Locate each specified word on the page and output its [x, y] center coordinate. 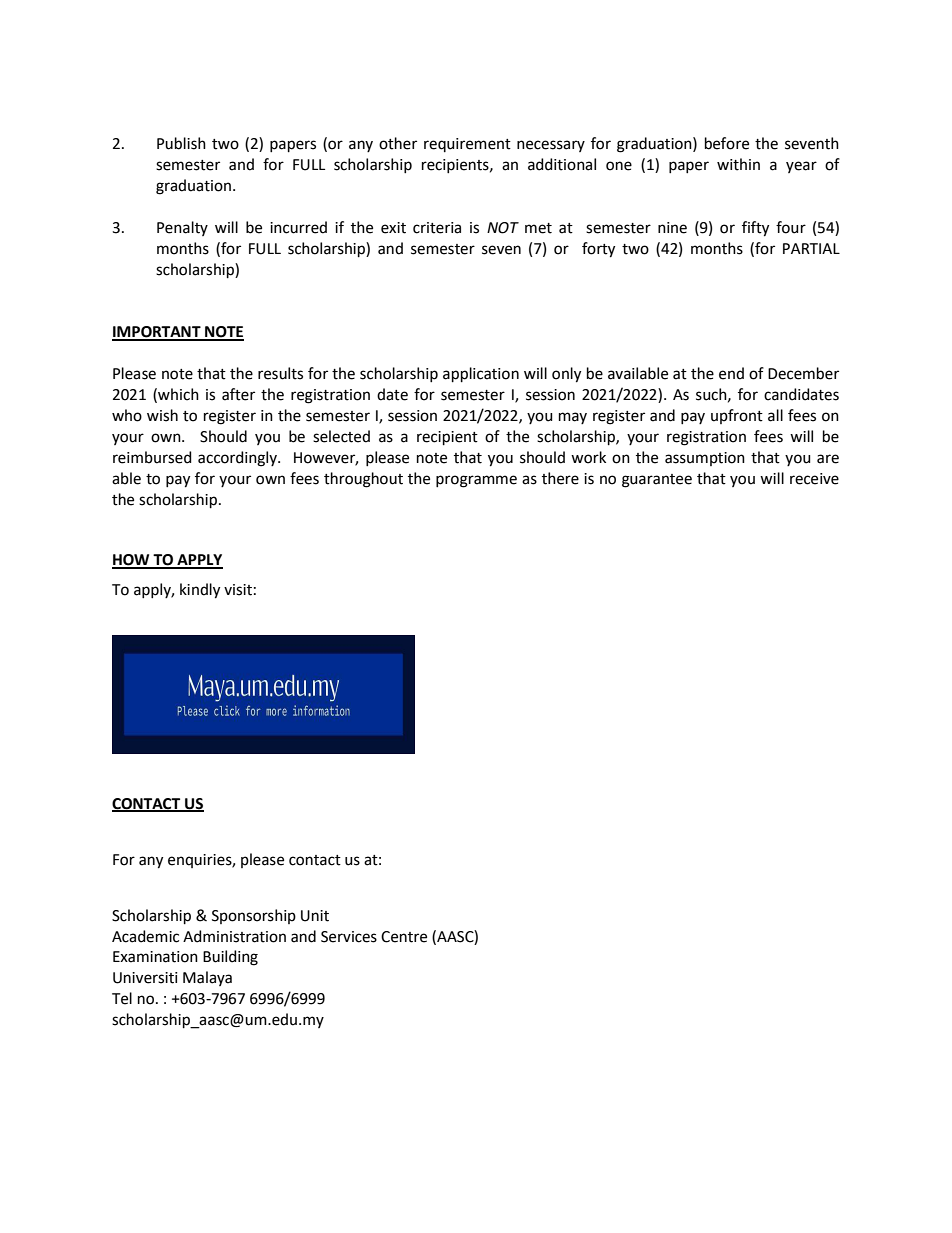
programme [476, 481]
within [738, 164]
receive [814, 479]
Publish [181, 143]
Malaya [207, 978]
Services [349, 937]
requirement [467, 145]
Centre [404, 937]
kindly [200, 591]
